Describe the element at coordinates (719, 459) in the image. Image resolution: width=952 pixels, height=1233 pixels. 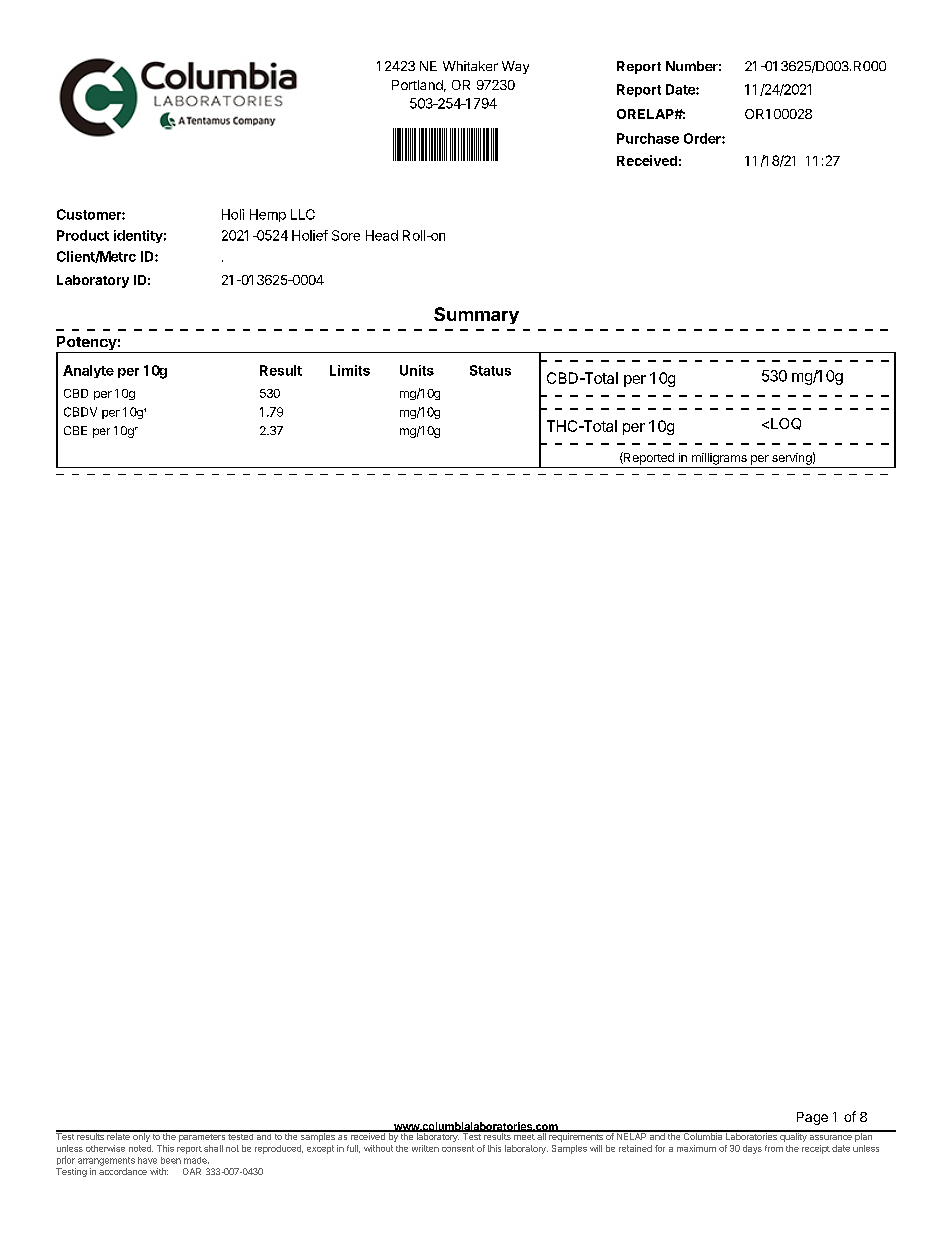
I see `milligrams` at that location.
